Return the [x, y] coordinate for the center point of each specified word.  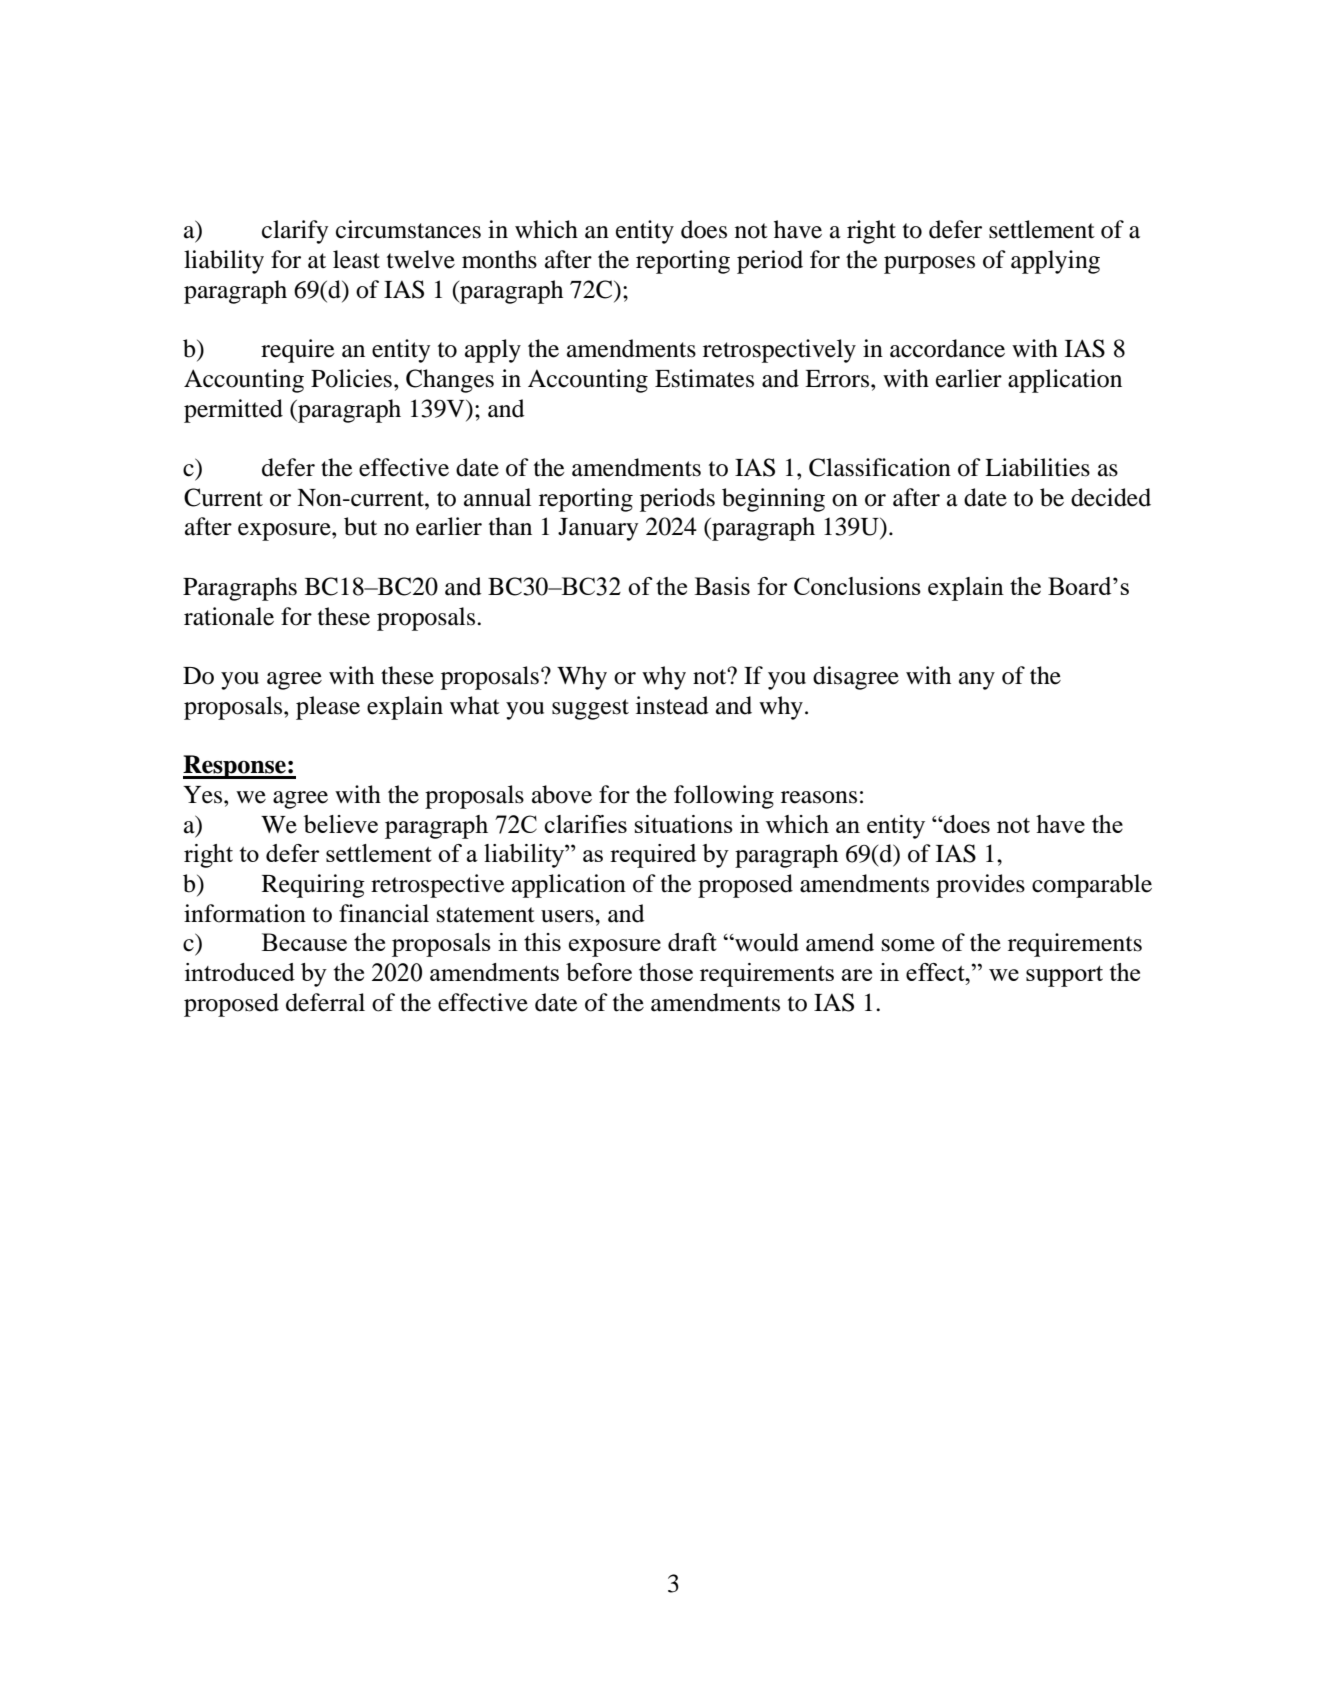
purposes [929, 265]
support [1064, 976]
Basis [722, 586]
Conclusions [857, 586]
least [356, 259]
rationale [229, 616]
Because [304, 942]
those [666, 972]
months [499, 259]
